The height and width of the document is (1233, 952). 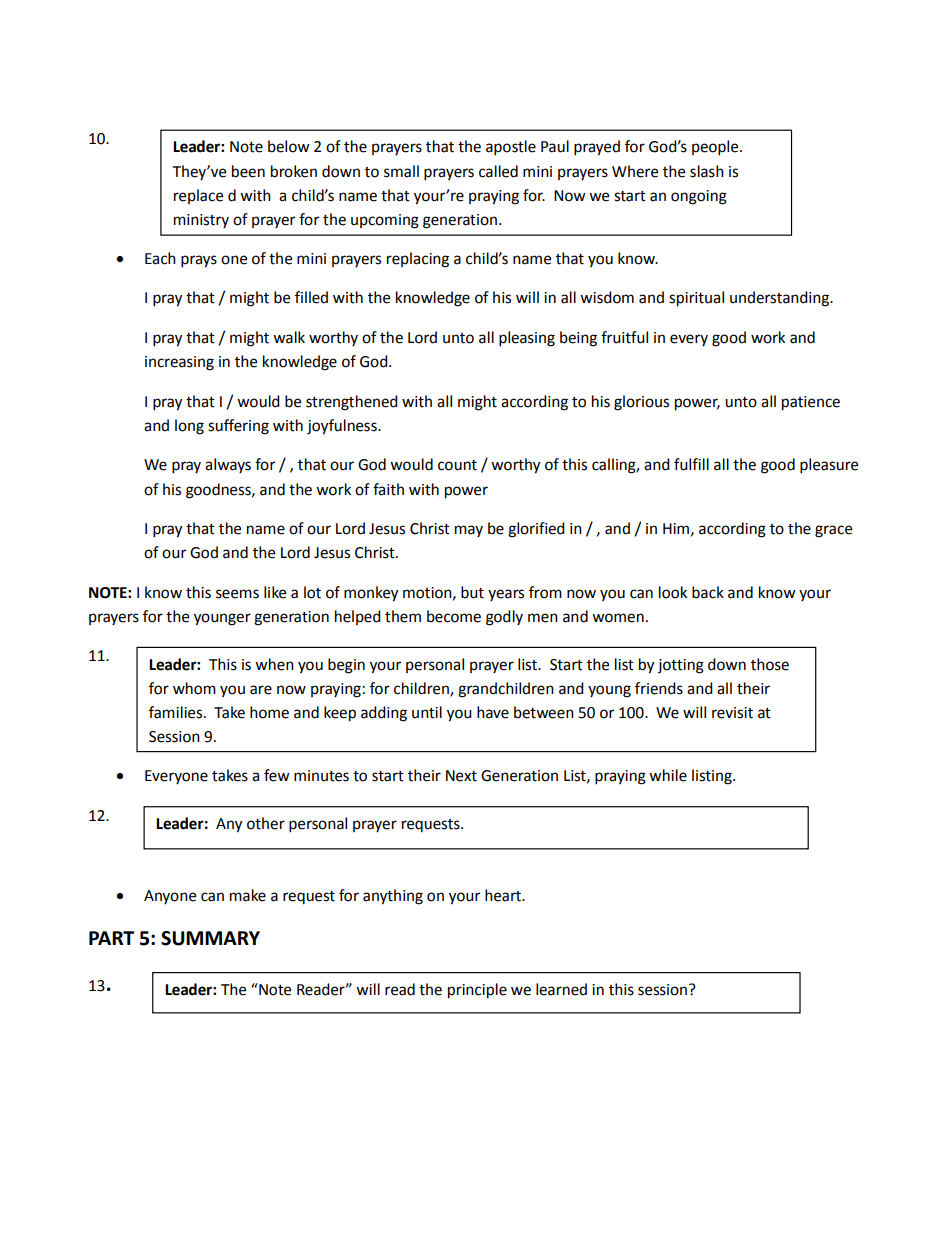 What do you see at coordinates (179, 363) in the document?
I see `increasing` at bounding box center [179, 363].
